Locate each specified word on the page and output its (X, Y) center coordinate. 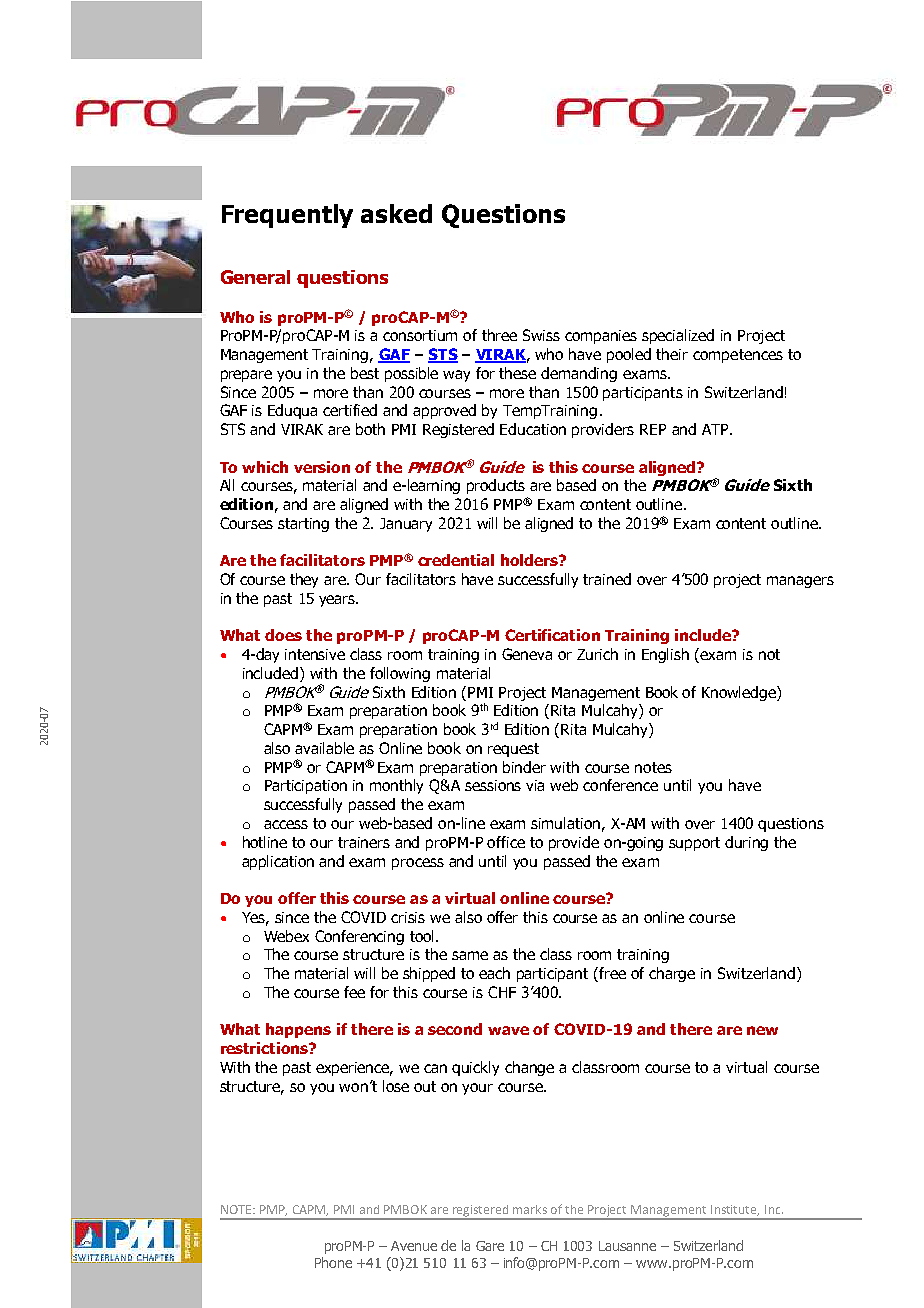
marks (530, 1209)
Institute (735, 1210)
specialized (678, 336)
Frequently (287, 216)
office (506, 842)
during (746, 843)
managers (800, 582)
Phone (333, 1262)
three (499, 335)
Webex (286, 936)
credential (456, 560)
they (304, 580)
